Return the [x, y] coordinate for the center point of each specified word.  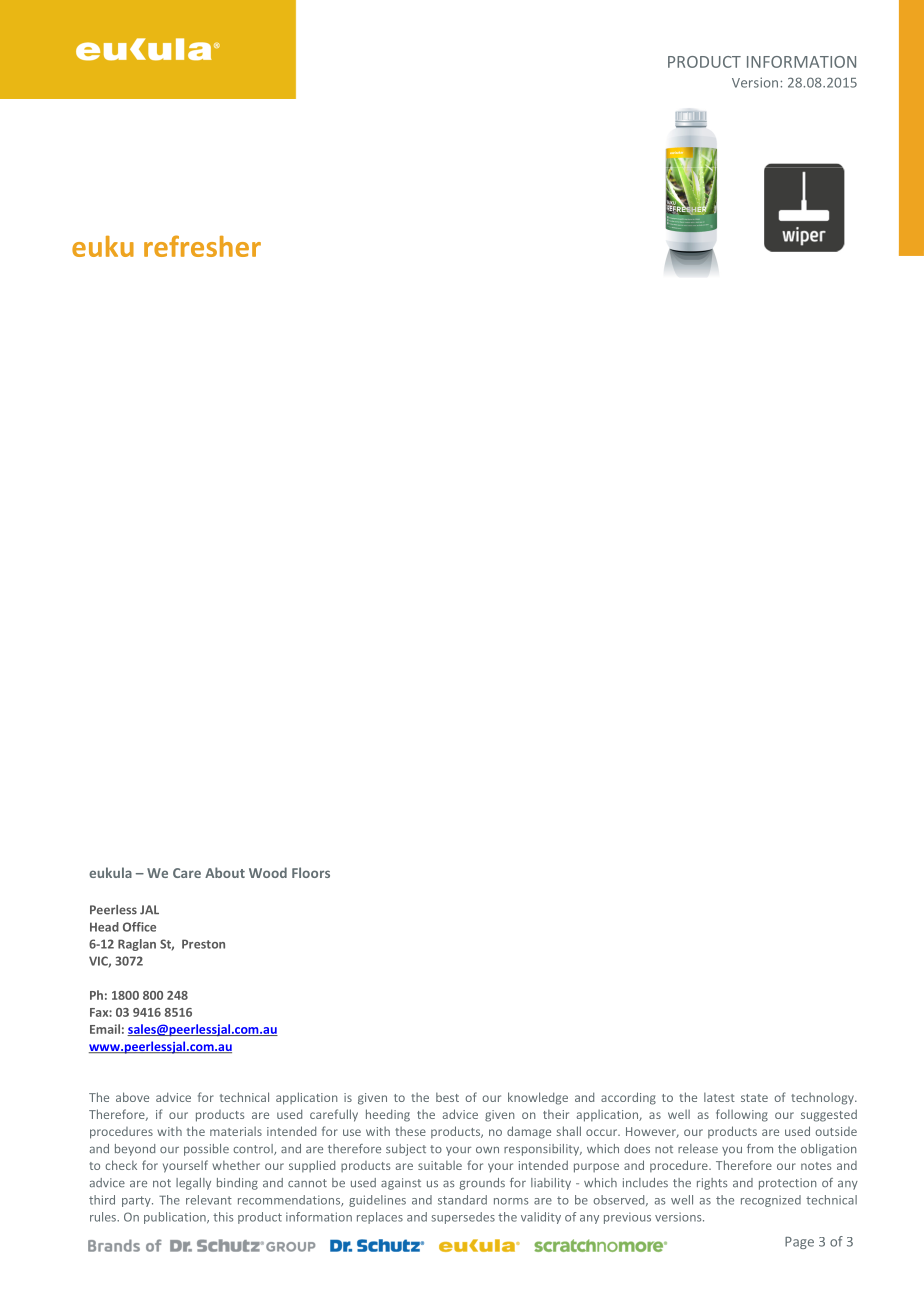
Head [104, 927]
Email [105, 1029]
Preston [203, 944]
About [225, 872]
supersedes [463, 1218]
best [447, 1097]
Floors [311, 872]
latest [719, 1097]
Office [139, 927]
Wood [268, 872]
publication [176, 1218]
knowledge [538, 1098]
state [754, 1098]
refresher [202, 246]
